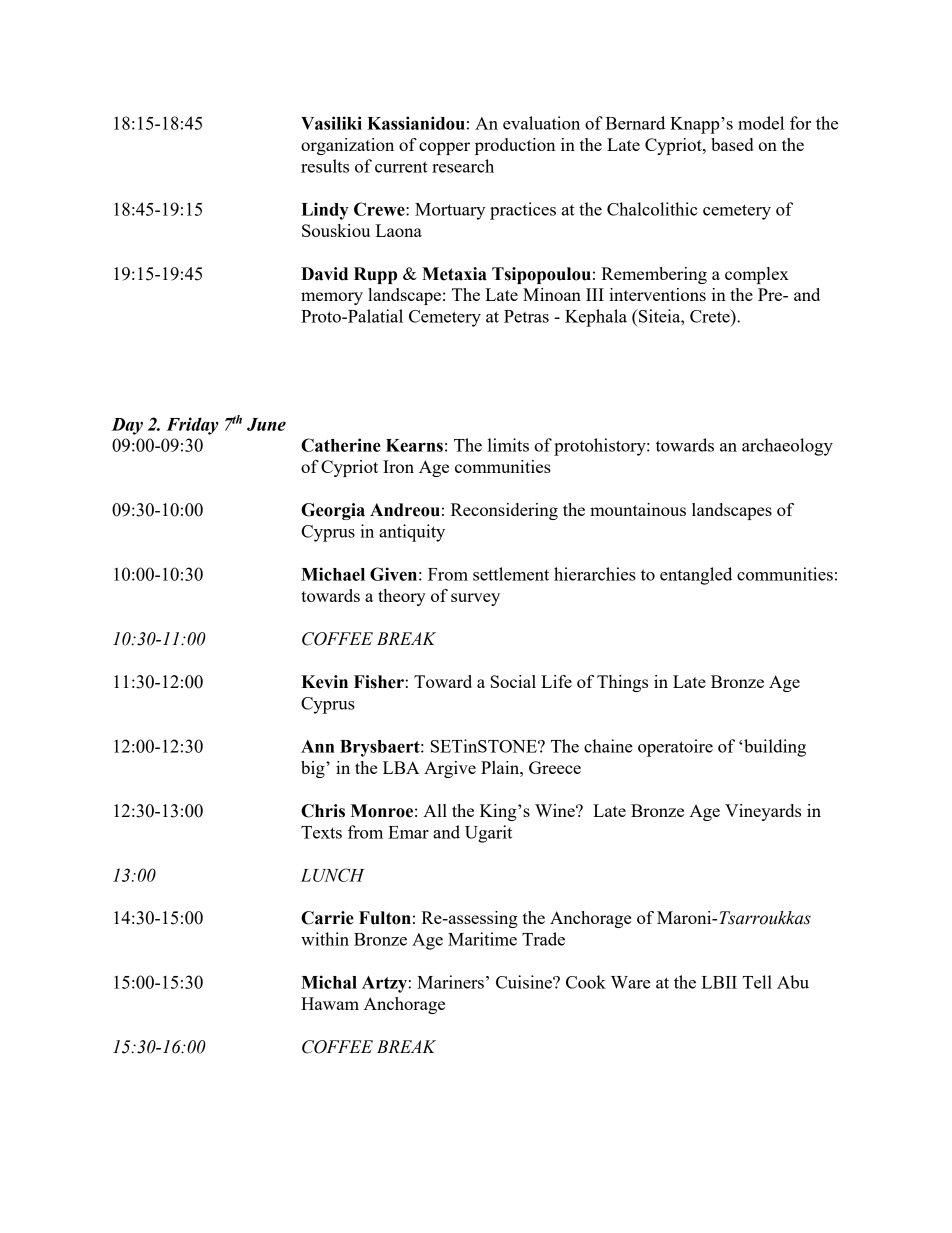  I want to click on Petras, so click(526, 316).
